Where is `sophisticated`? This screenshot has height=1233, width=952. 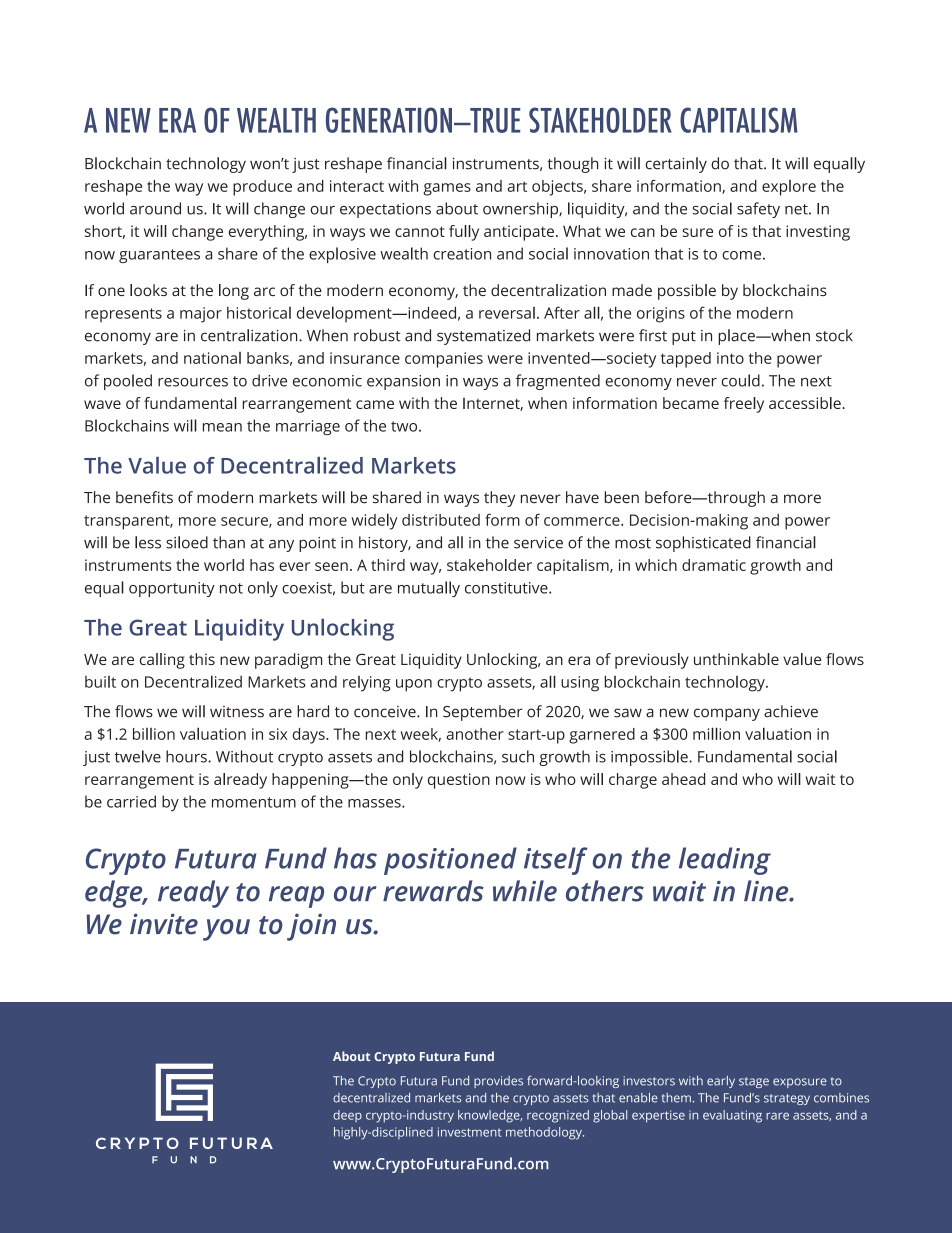 sophisticated is located at coordinates (703, 544).
